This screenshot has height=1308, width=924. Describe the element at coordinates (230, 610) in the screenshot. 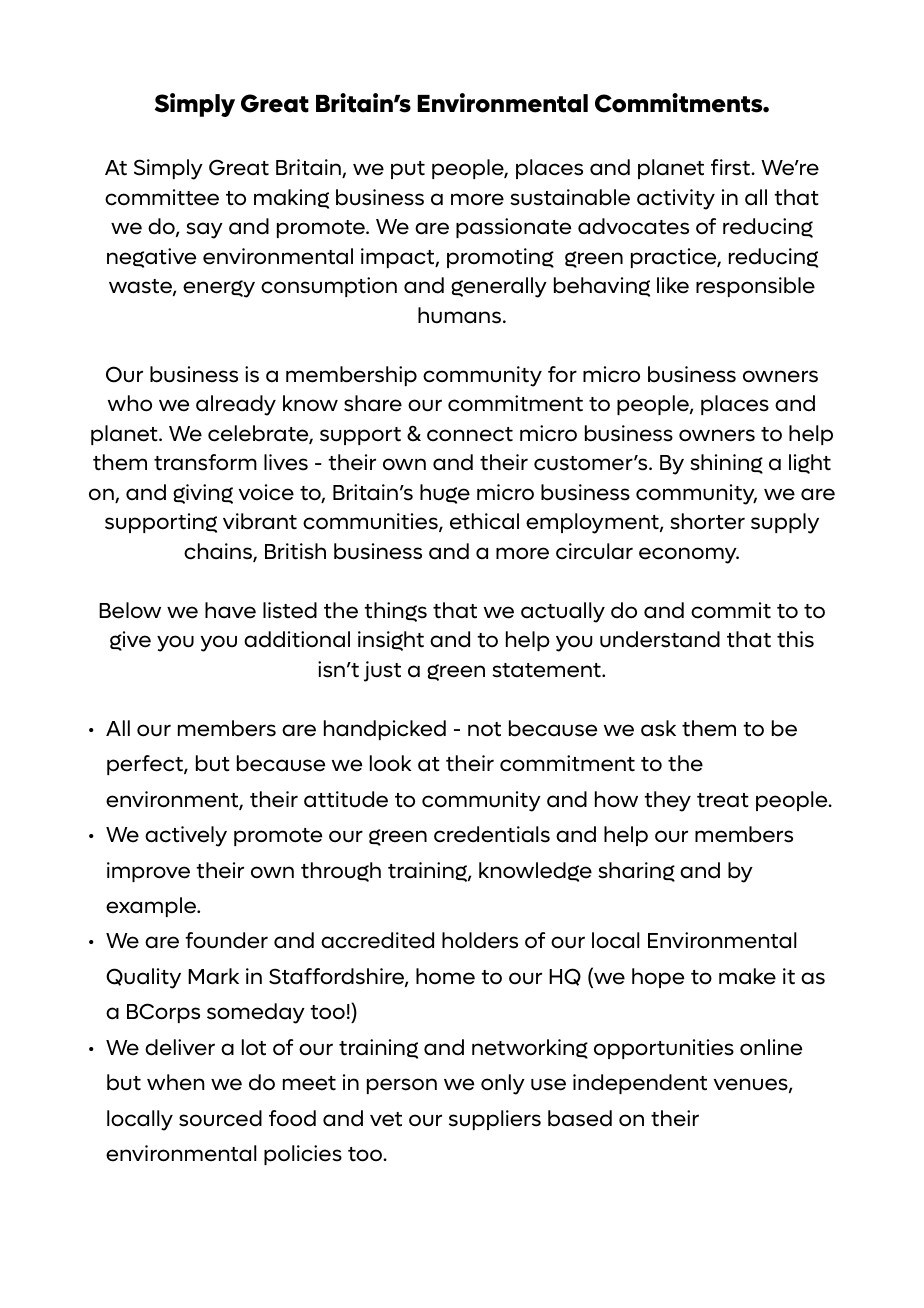

I see `have` at that location.
